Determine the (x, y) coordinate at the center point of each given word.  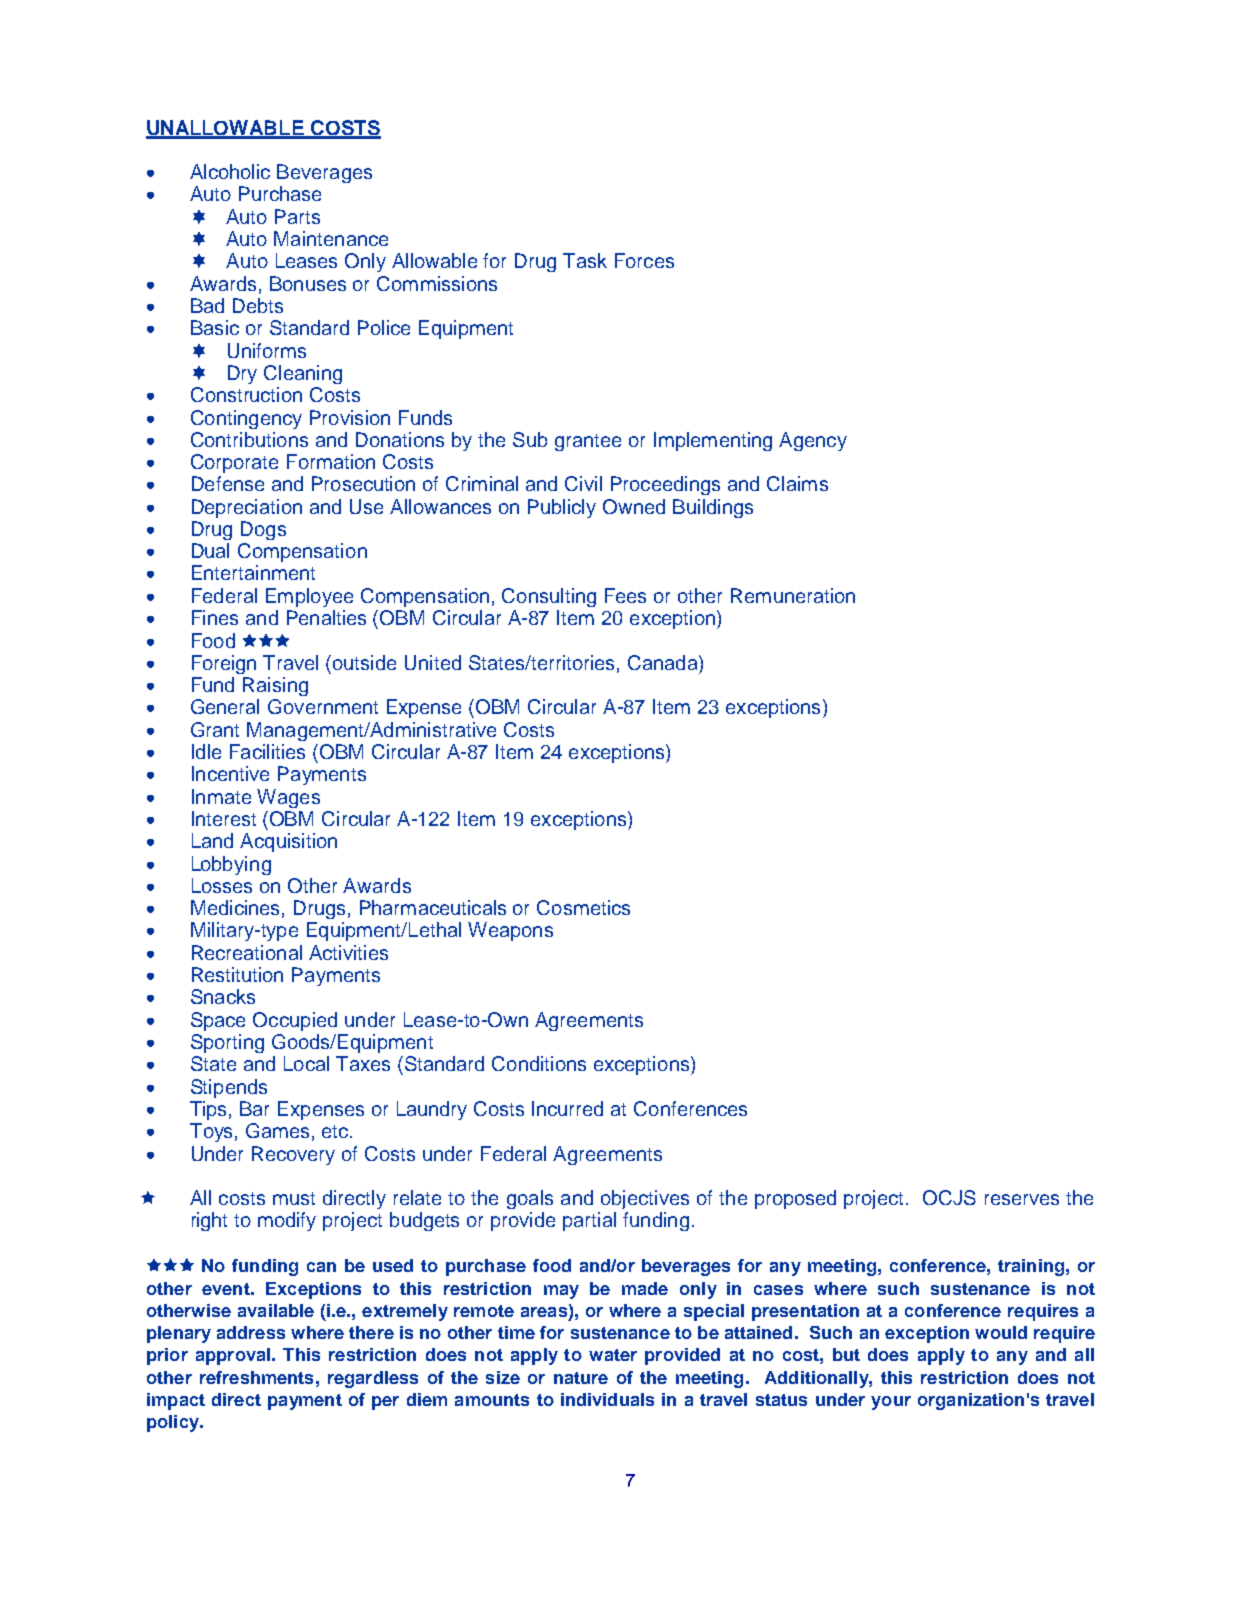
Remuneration (793, 595)
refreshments (256, 1377)
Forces (644, 260)
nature (581, 1378)
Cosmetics (583, 907)
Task (585, 260)
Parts (297, 216)
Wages (288, 798)
